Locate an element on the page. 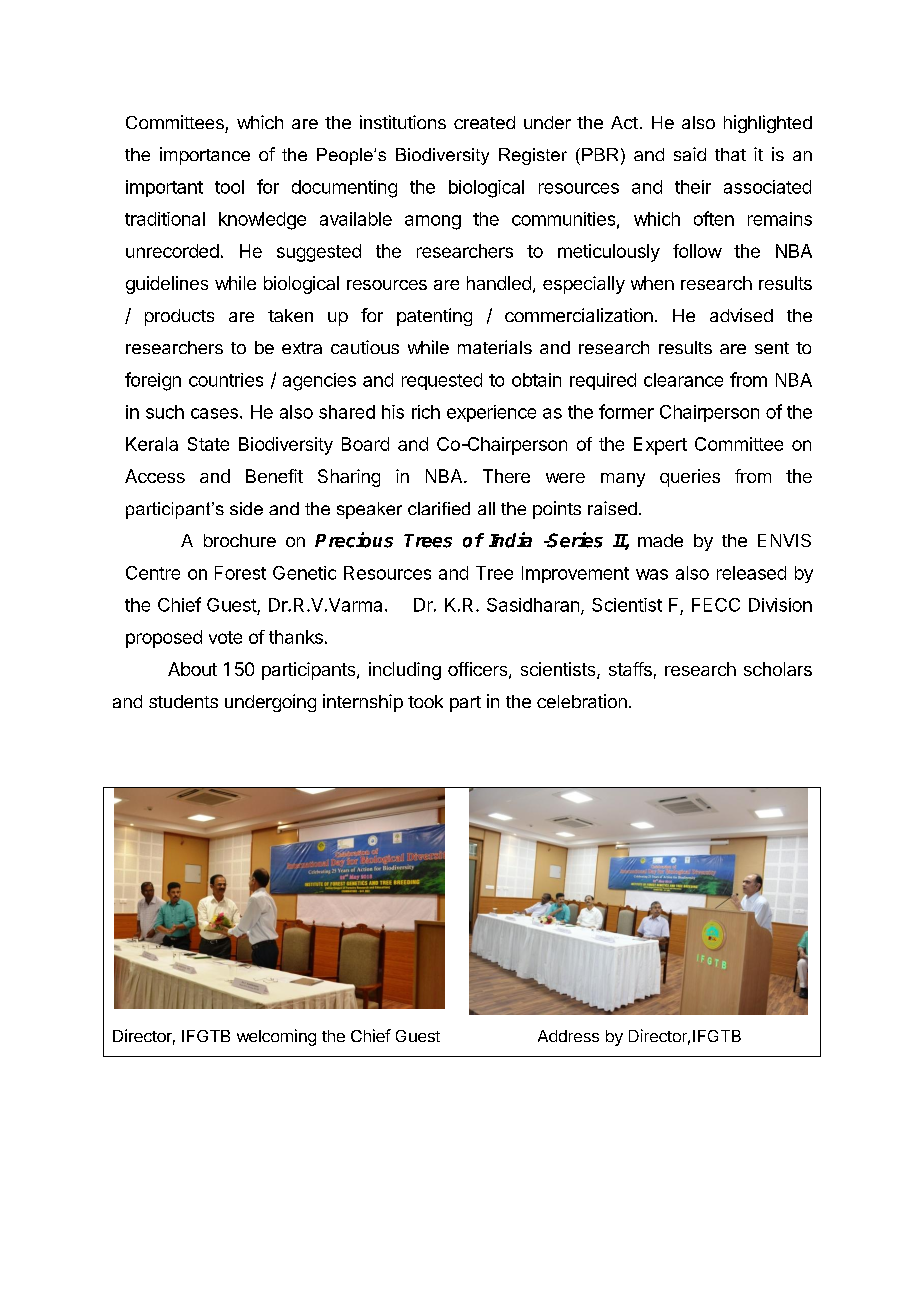 The image size is (924, 1308). created is located at coordinates (484, 122).
